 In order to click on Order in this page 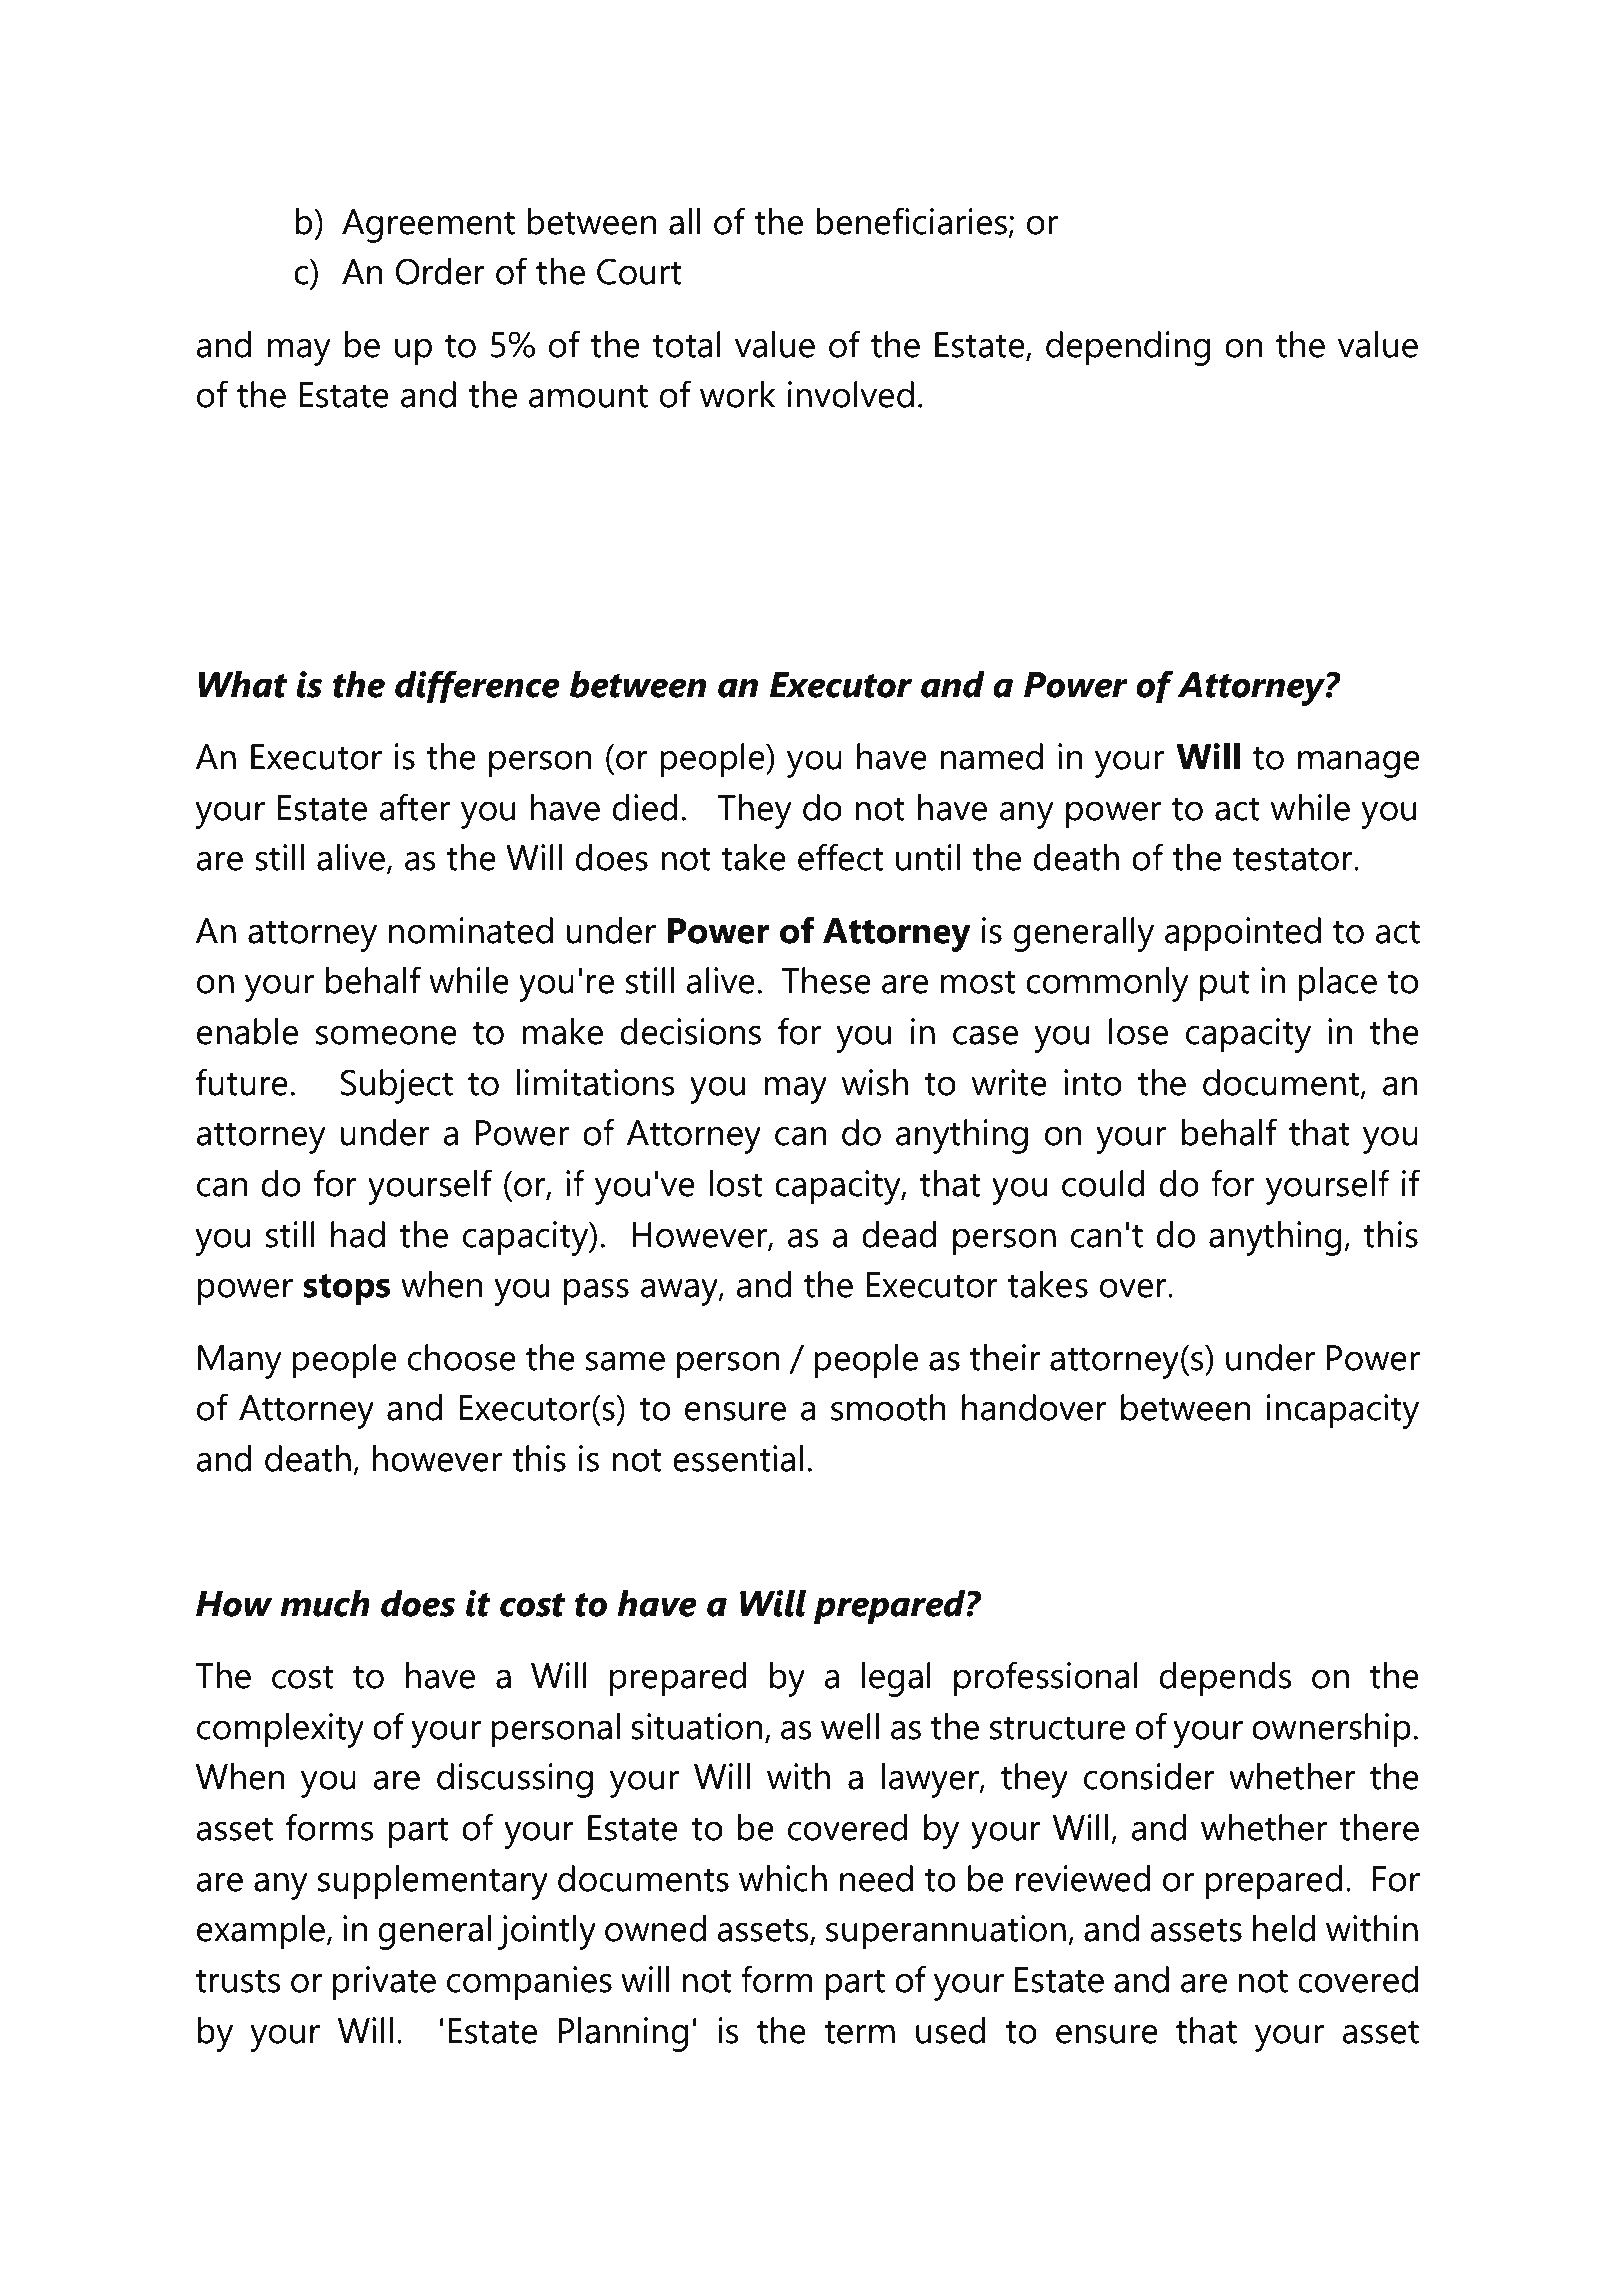, I will do `click(440, 271)`.
